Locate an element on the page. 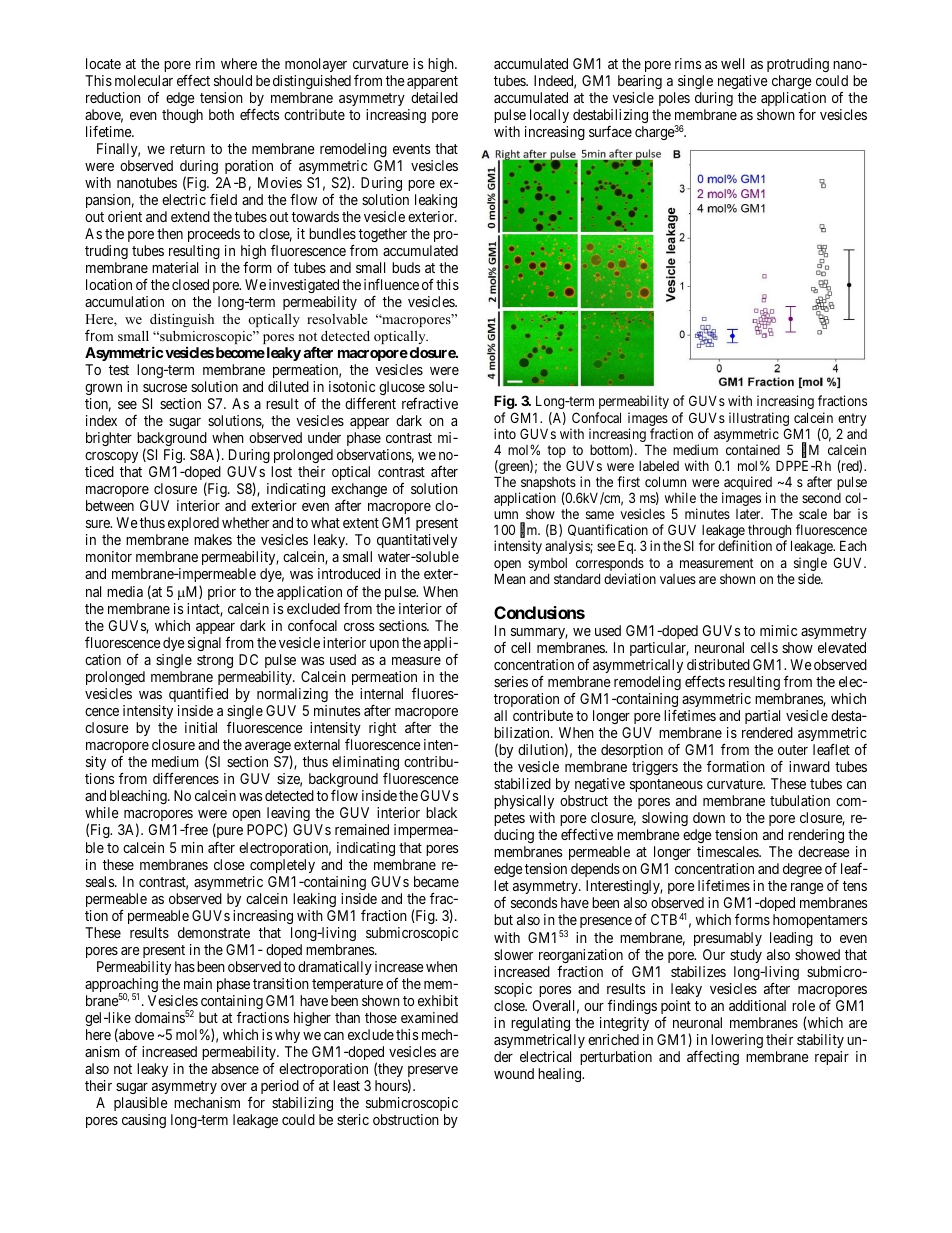 The image size is (952, 1233). wound is located at coordinates (514, 1073).
